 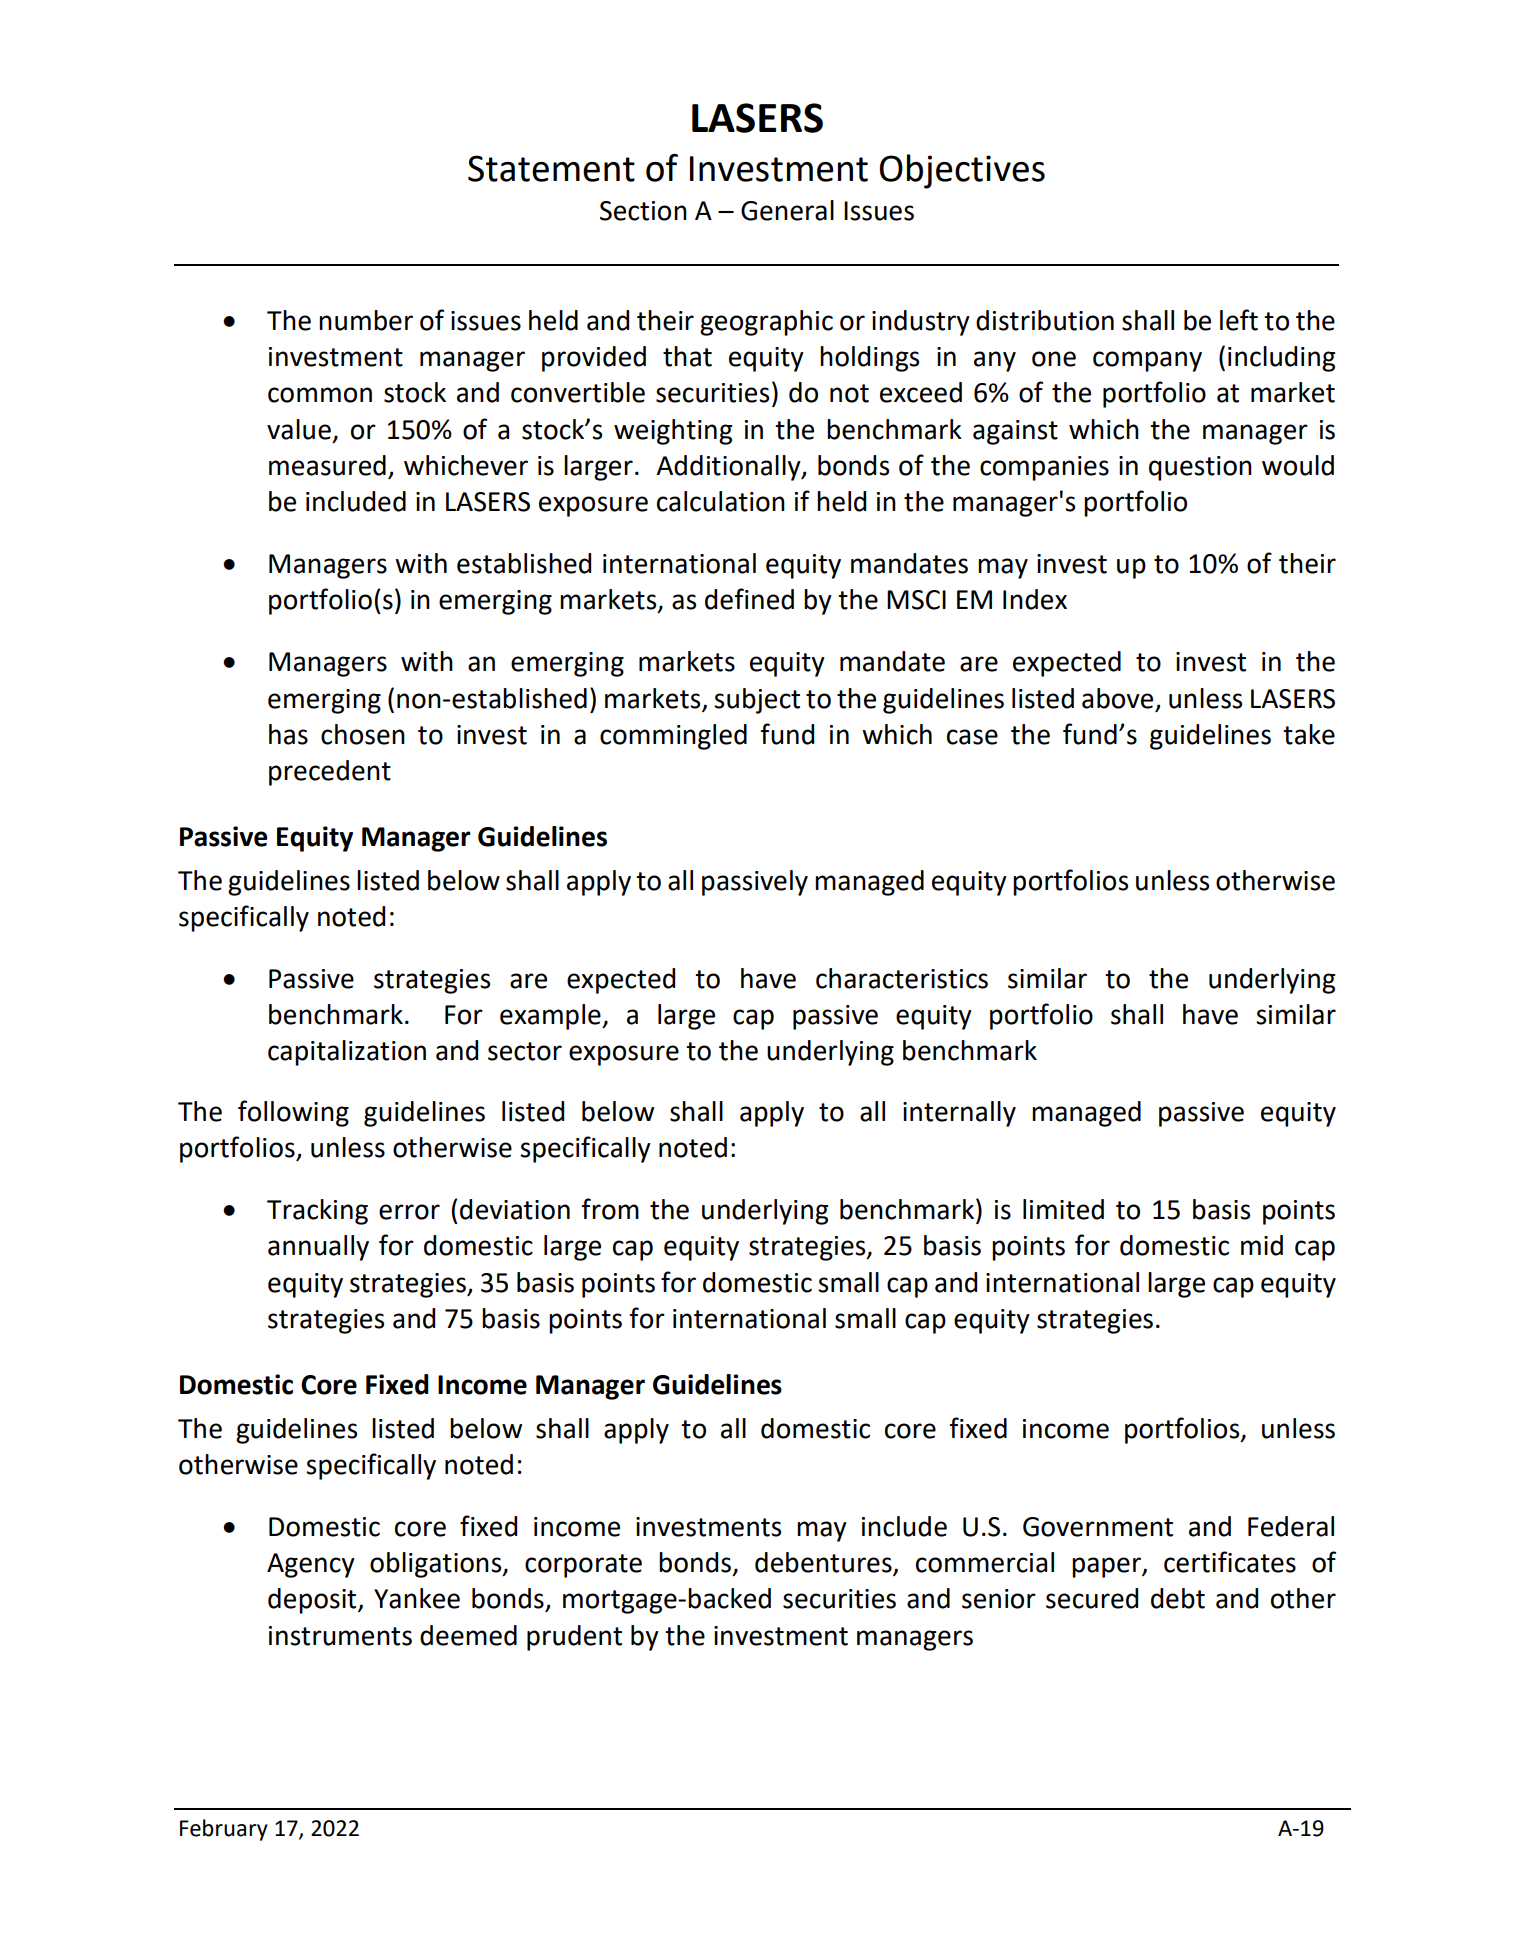 What do you see at coordinates (787, 210) in the page?
I see `General` at bounding box center [787, 210].
